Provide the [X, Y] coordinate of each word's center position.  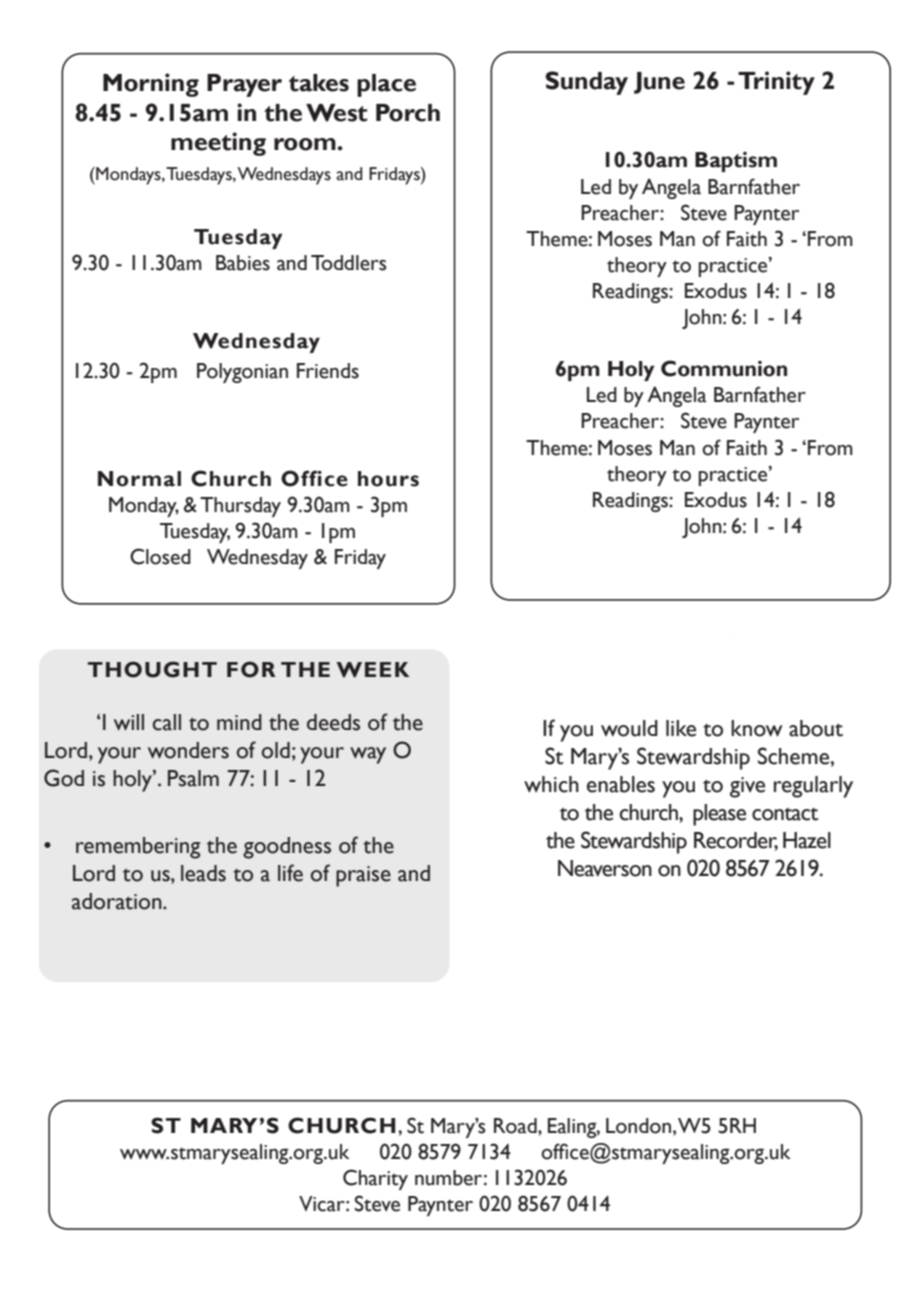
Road [516, 1126]
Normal [139, 479]
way [368, 755]
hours [388, 479]
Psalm [193, 778]
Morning [151, 85]
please [719, 815]
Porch [408, 113]
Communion [724, 368]
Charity [375, 1179]
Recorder [736, 841]
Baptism [736, 162]
